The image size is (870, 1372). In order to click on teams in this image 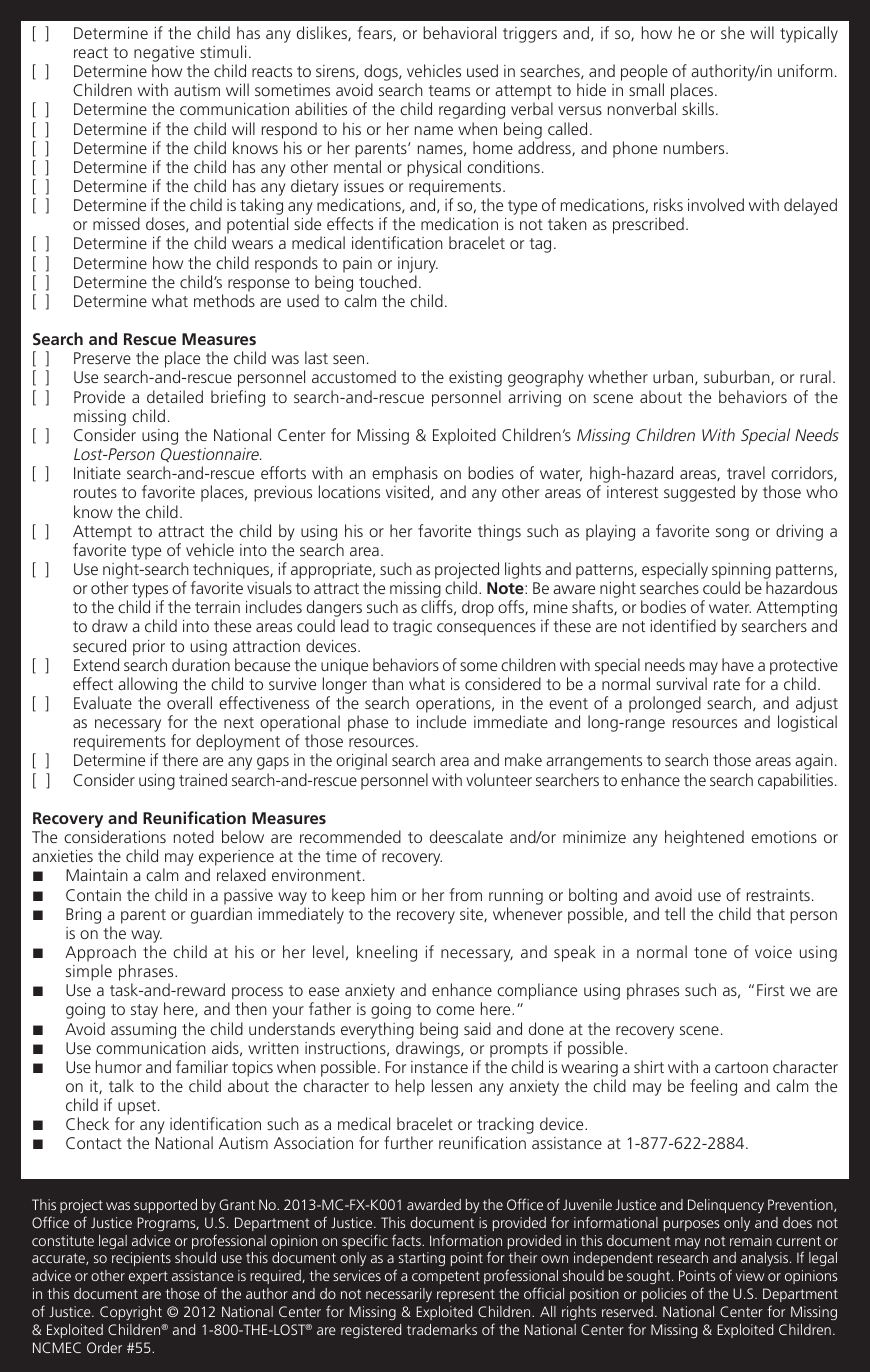, I will do `click(449, 90)`.
